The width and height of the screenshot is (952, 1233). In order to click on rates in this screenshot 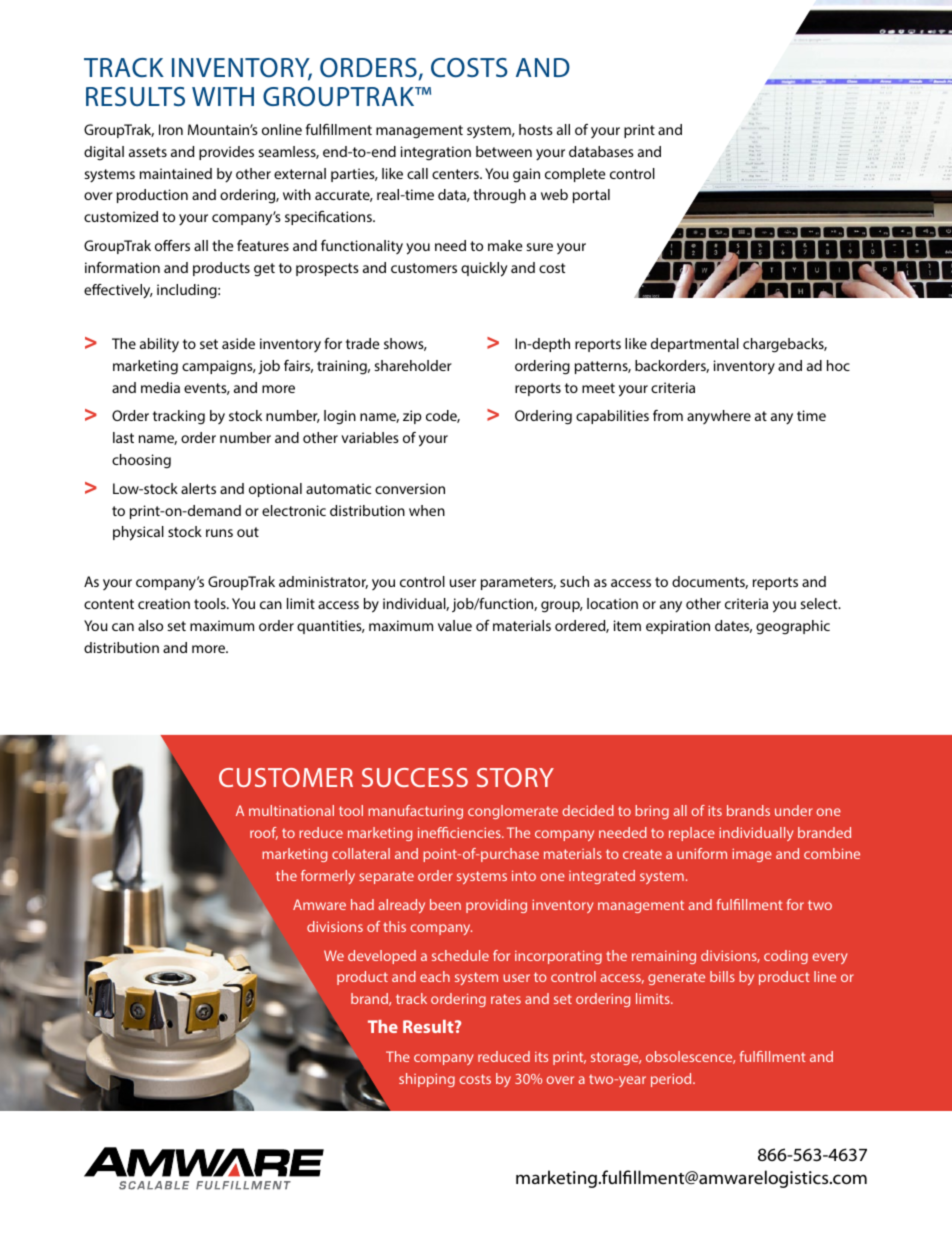, I will do `click(506, 999)`.
